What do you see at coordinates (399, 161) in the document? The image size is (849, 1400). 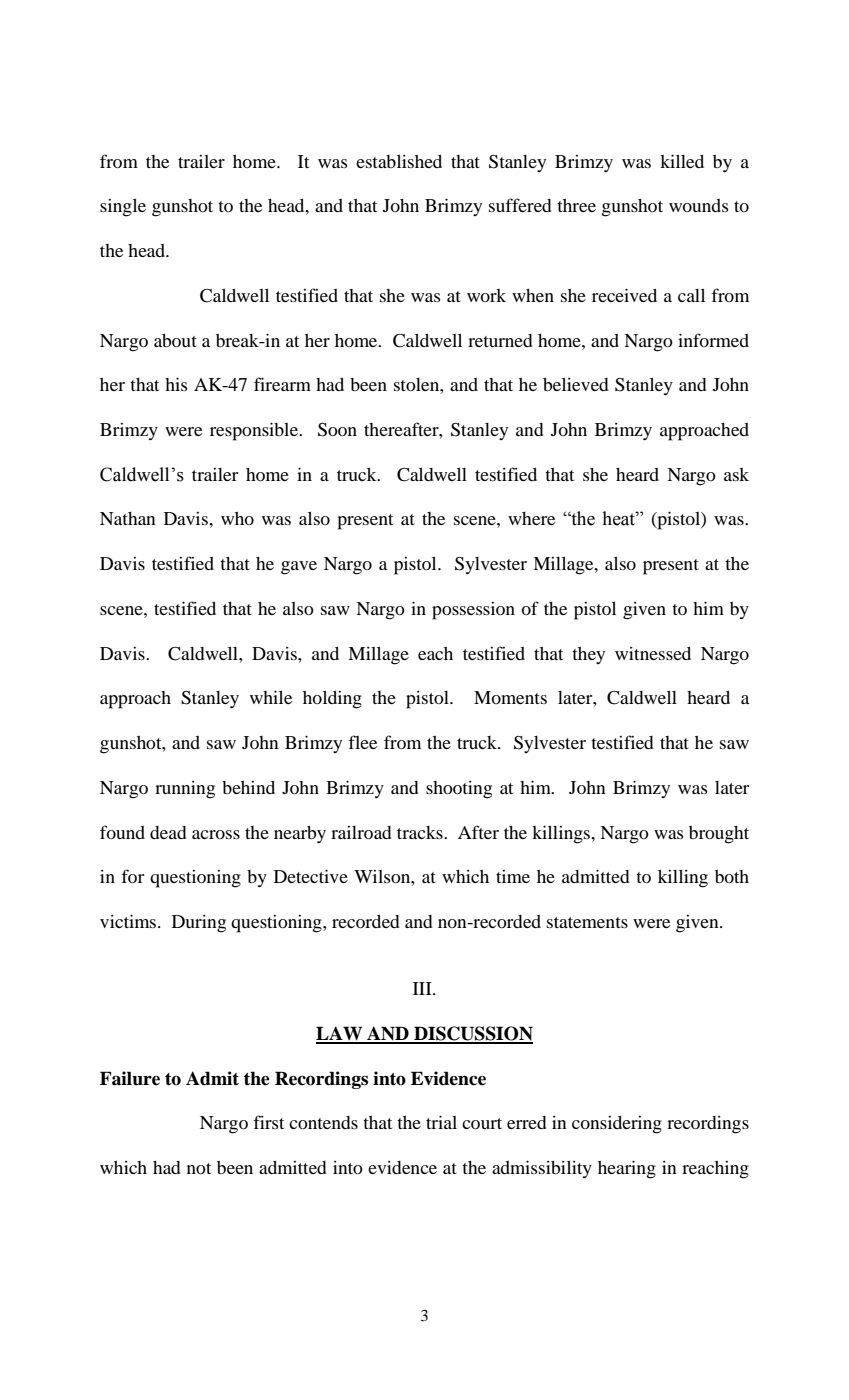 I see `established` at bounding box center [399, 161].
